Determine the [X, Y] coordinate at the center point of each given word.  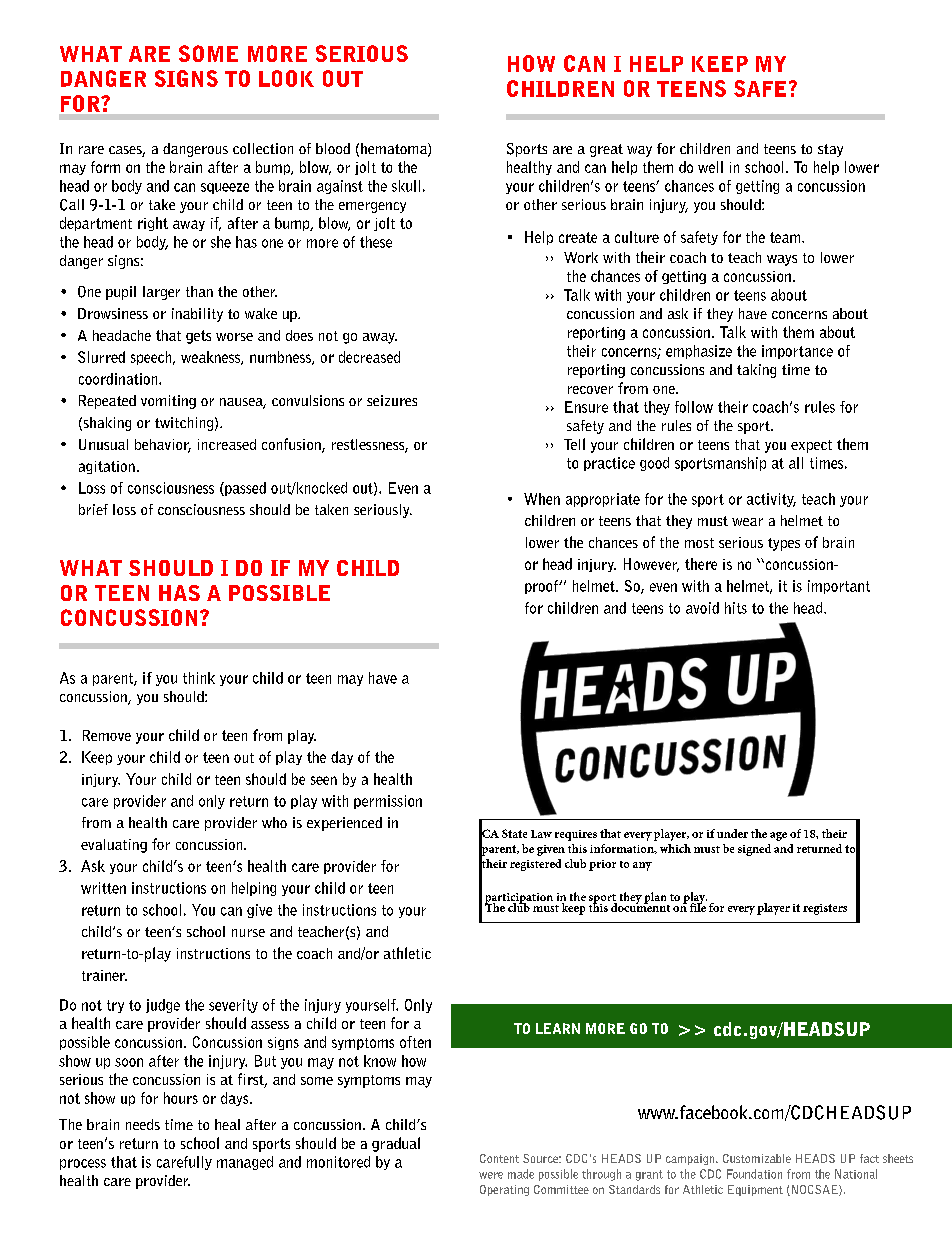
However [651, 565]
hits [736, 608]
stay [830, 150]
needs [143, 1124]
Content [499, 1158]
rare [91, 150]
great [606, 150]
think [199, 678]
